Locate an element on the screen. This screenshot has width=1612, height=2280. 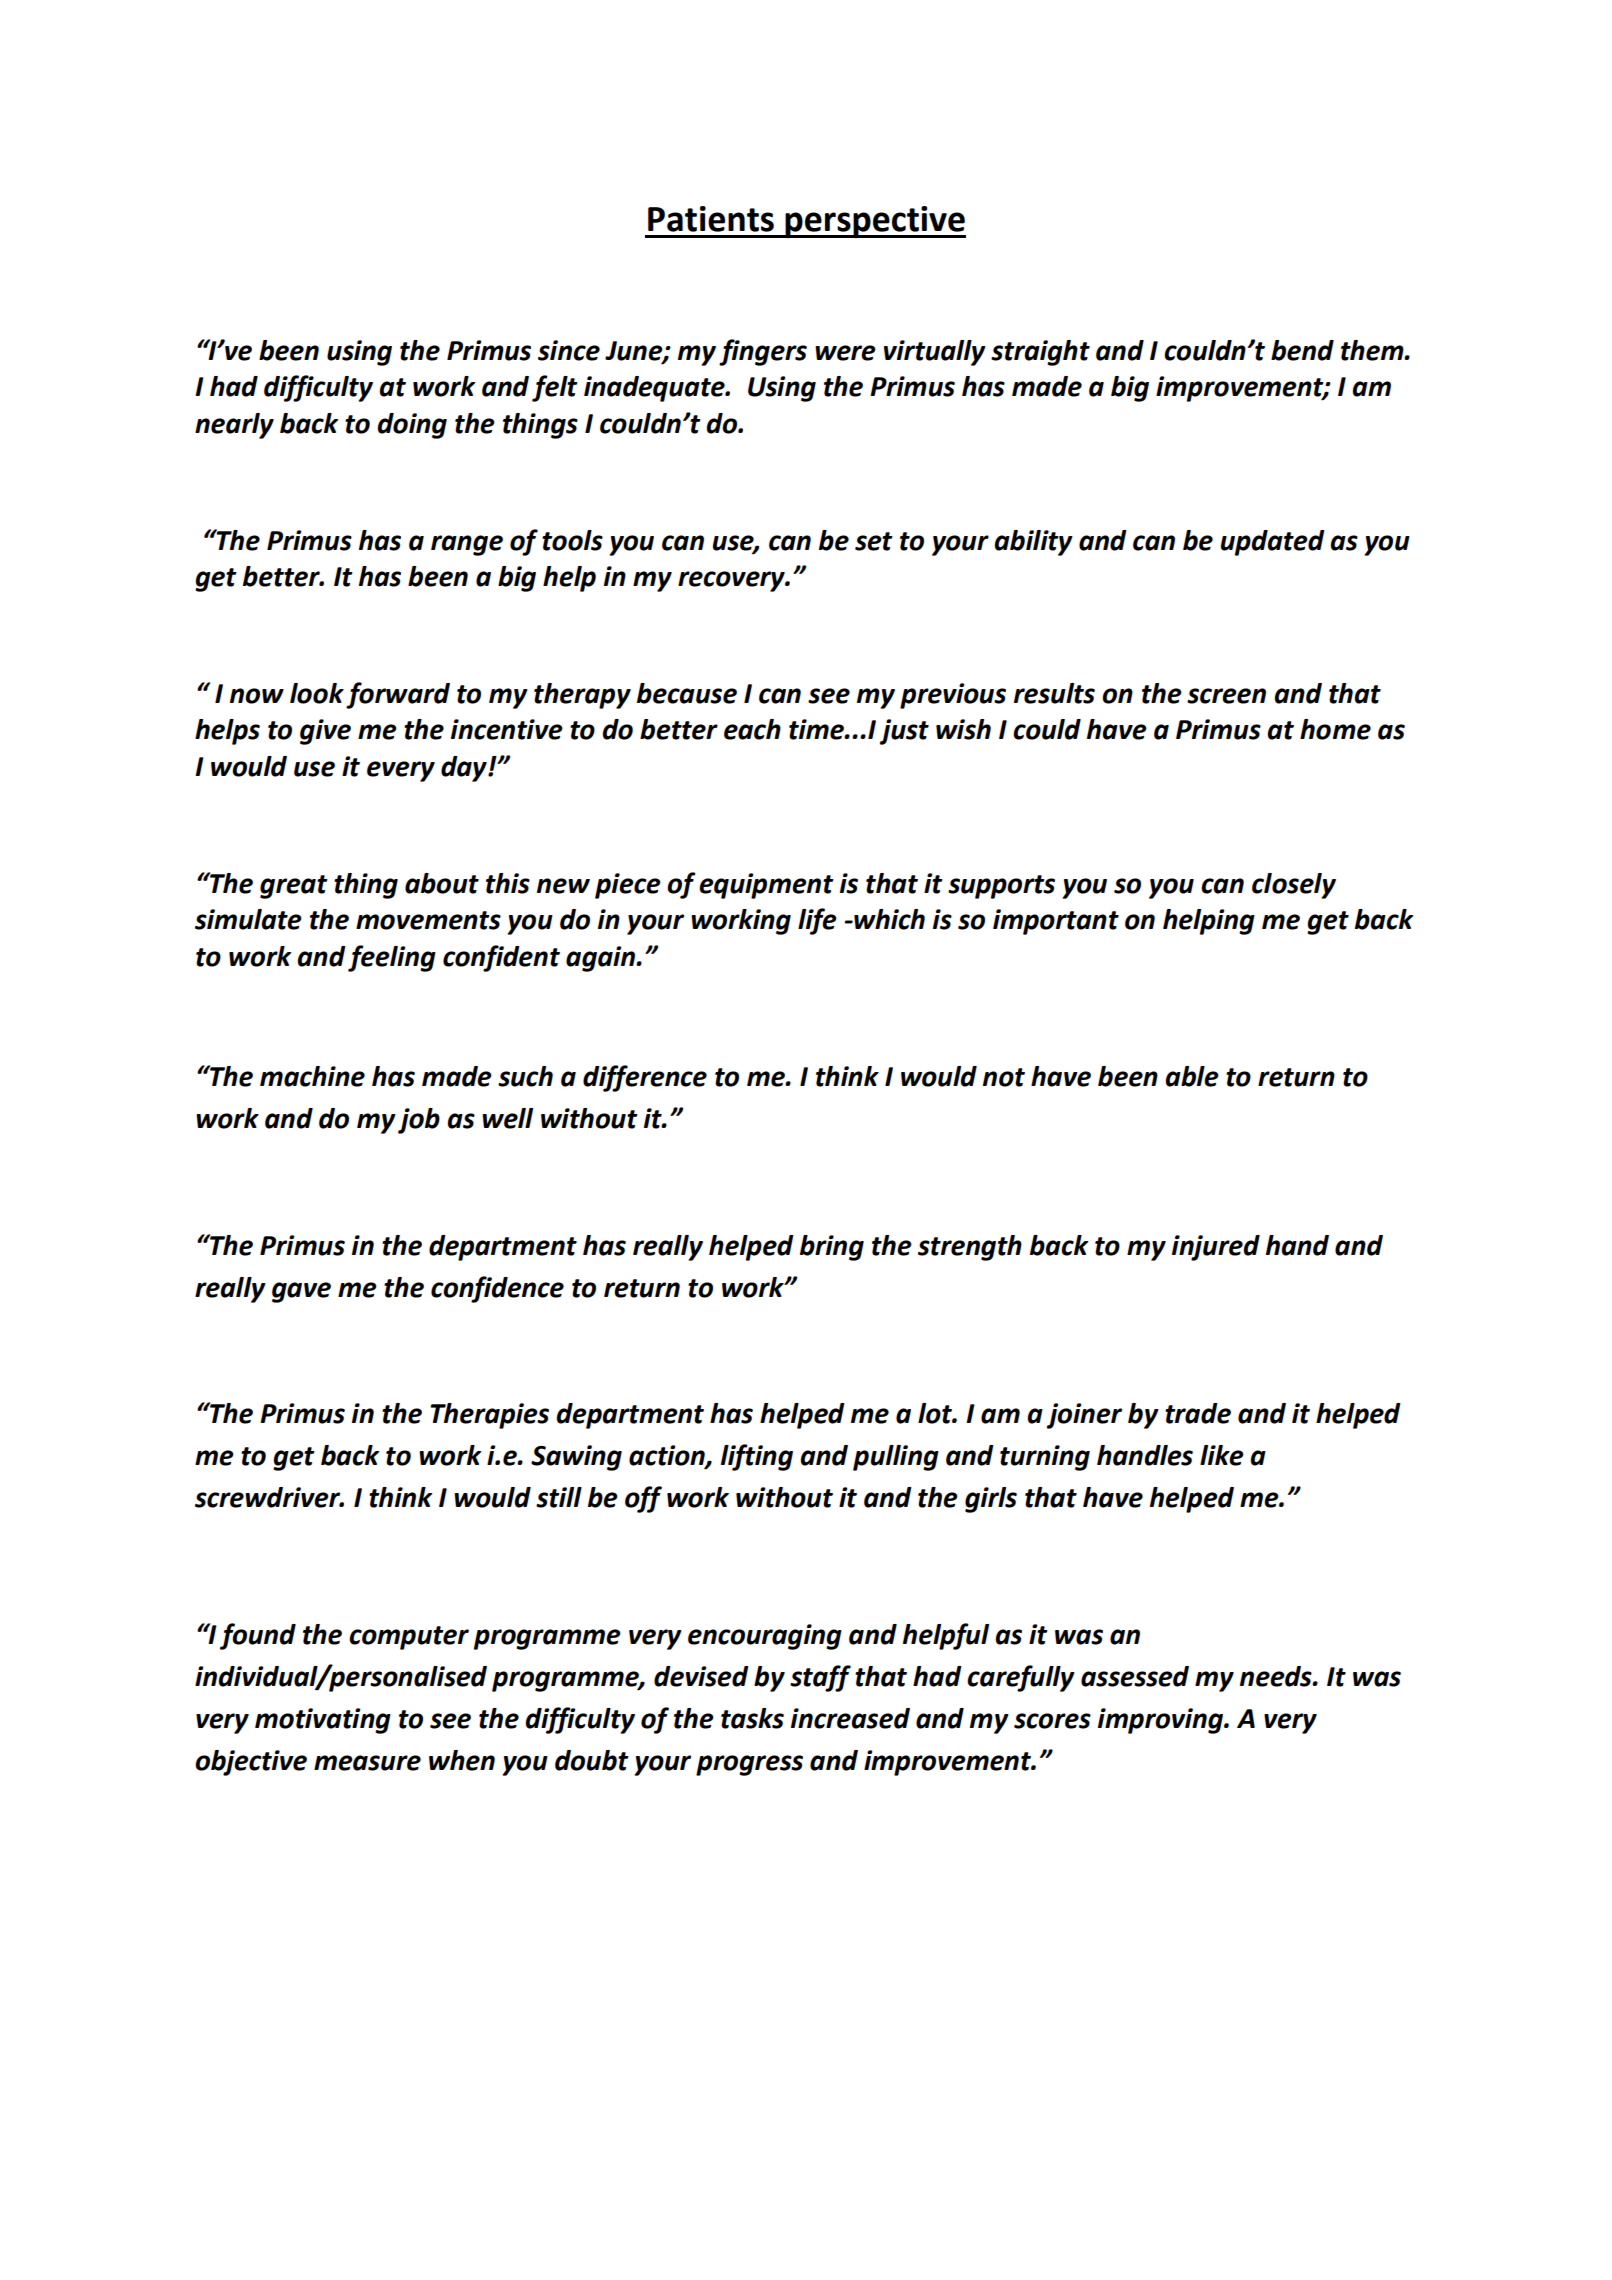
motivating is located at coordinates (323, 1721).
